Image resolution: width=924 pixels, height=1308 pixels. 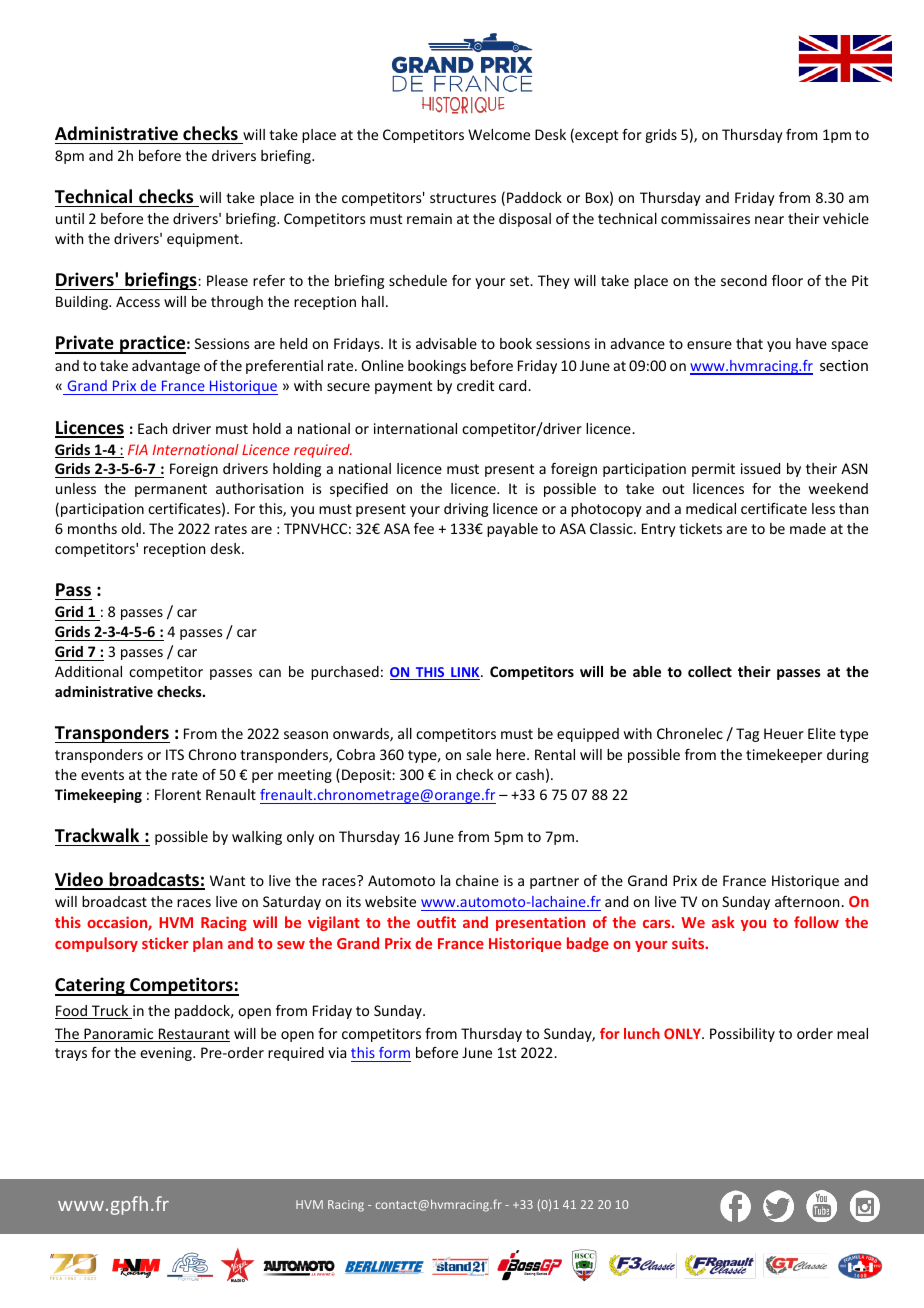 I want to click on made, so click(x=808, y=528).
